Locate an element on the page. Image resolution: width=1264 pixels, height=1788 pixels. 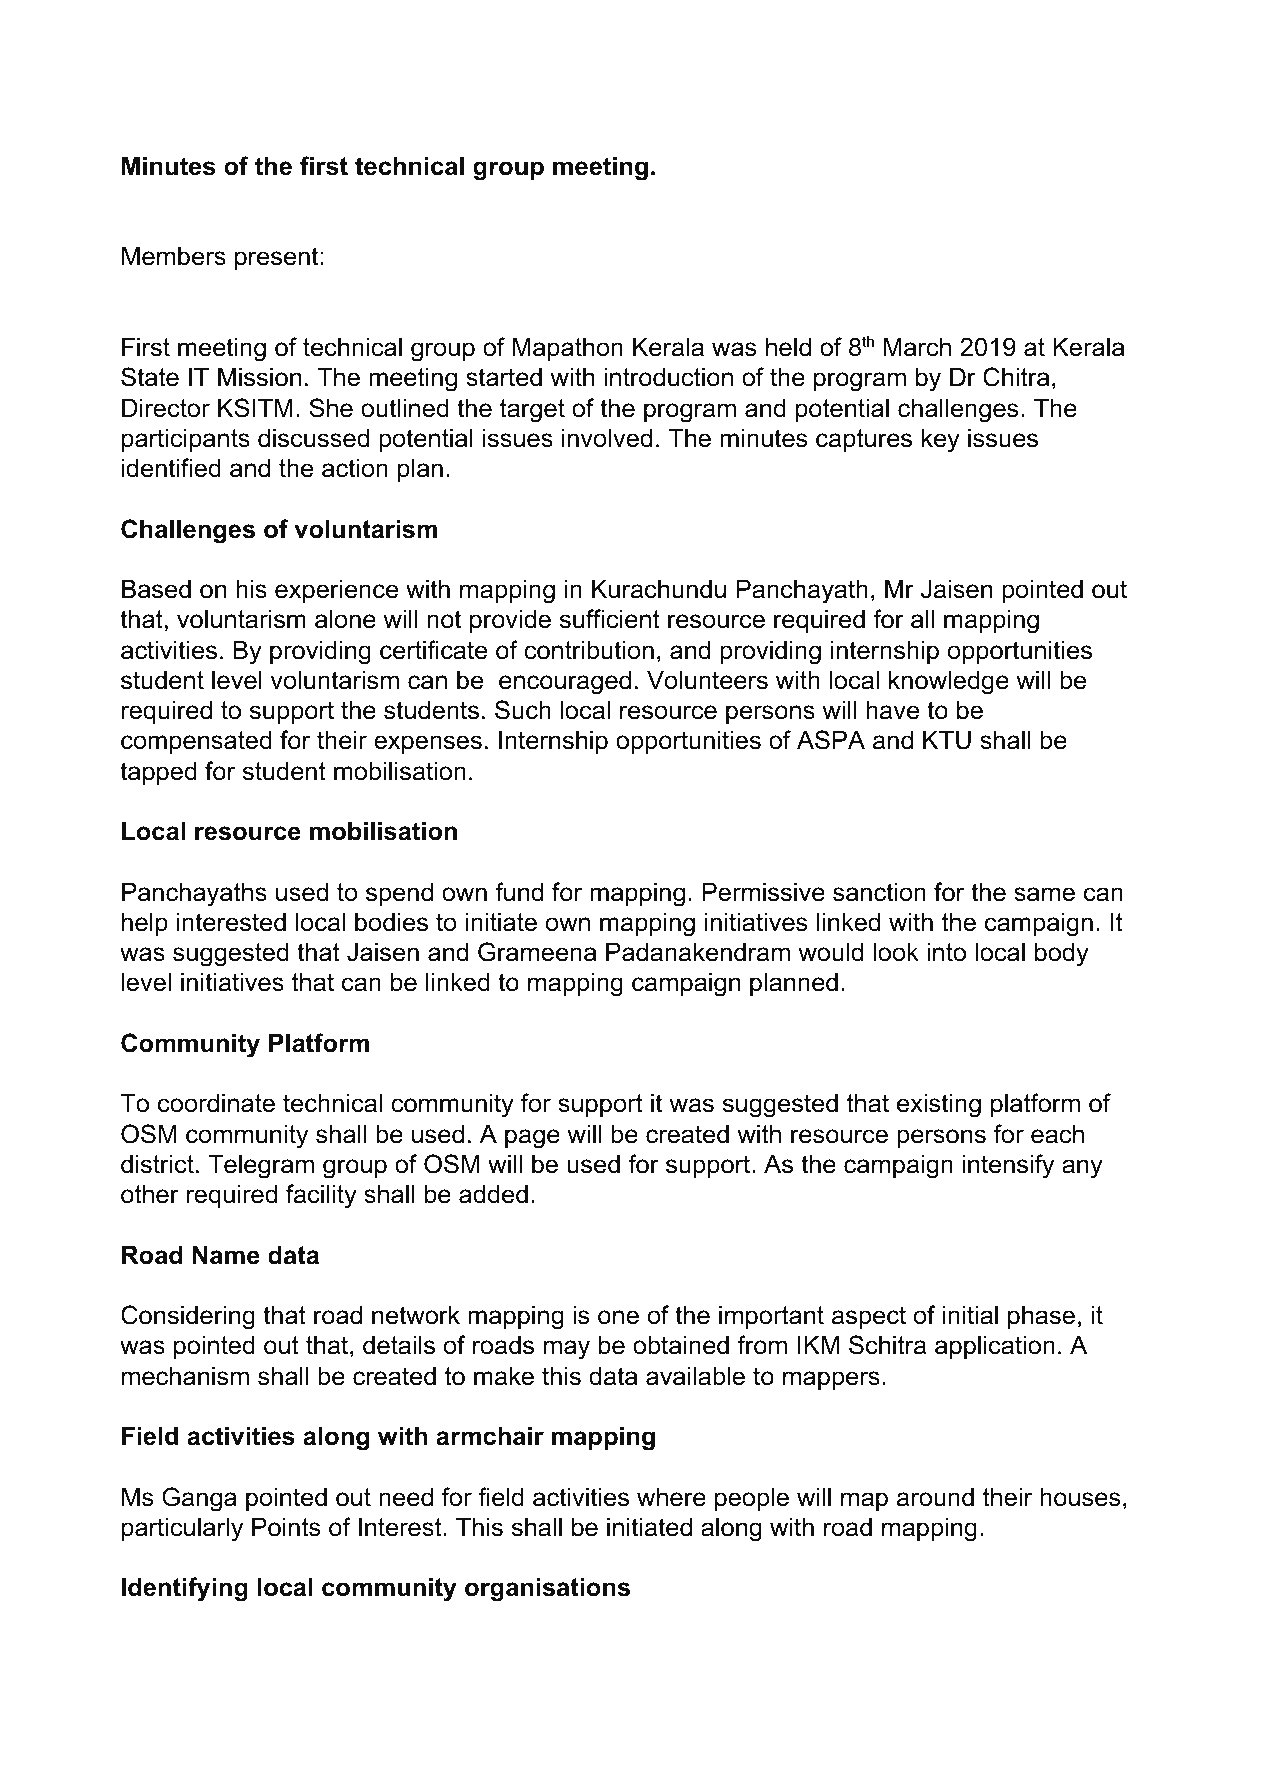
existing is located at coordinates (939, 1105).
